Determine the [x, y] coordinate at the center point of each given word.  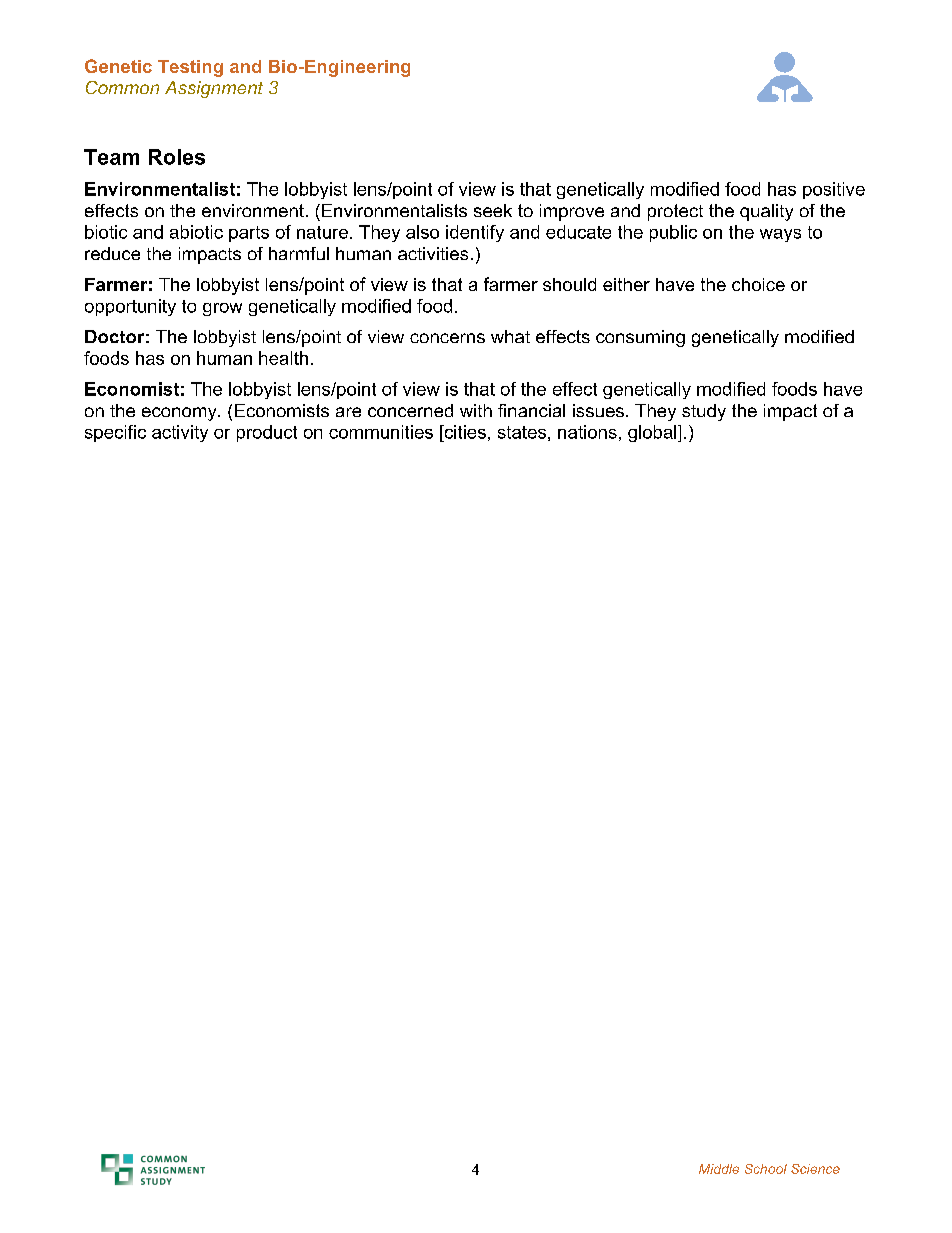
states [522, 432]
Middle [719, 1169]
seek [493, 210]
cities [464, 432]
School [766, 1169]
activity [180, 433]
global [653, 433]
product [267, 433]
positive [834, 190]
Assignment [214, 89]
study [704, 412]
